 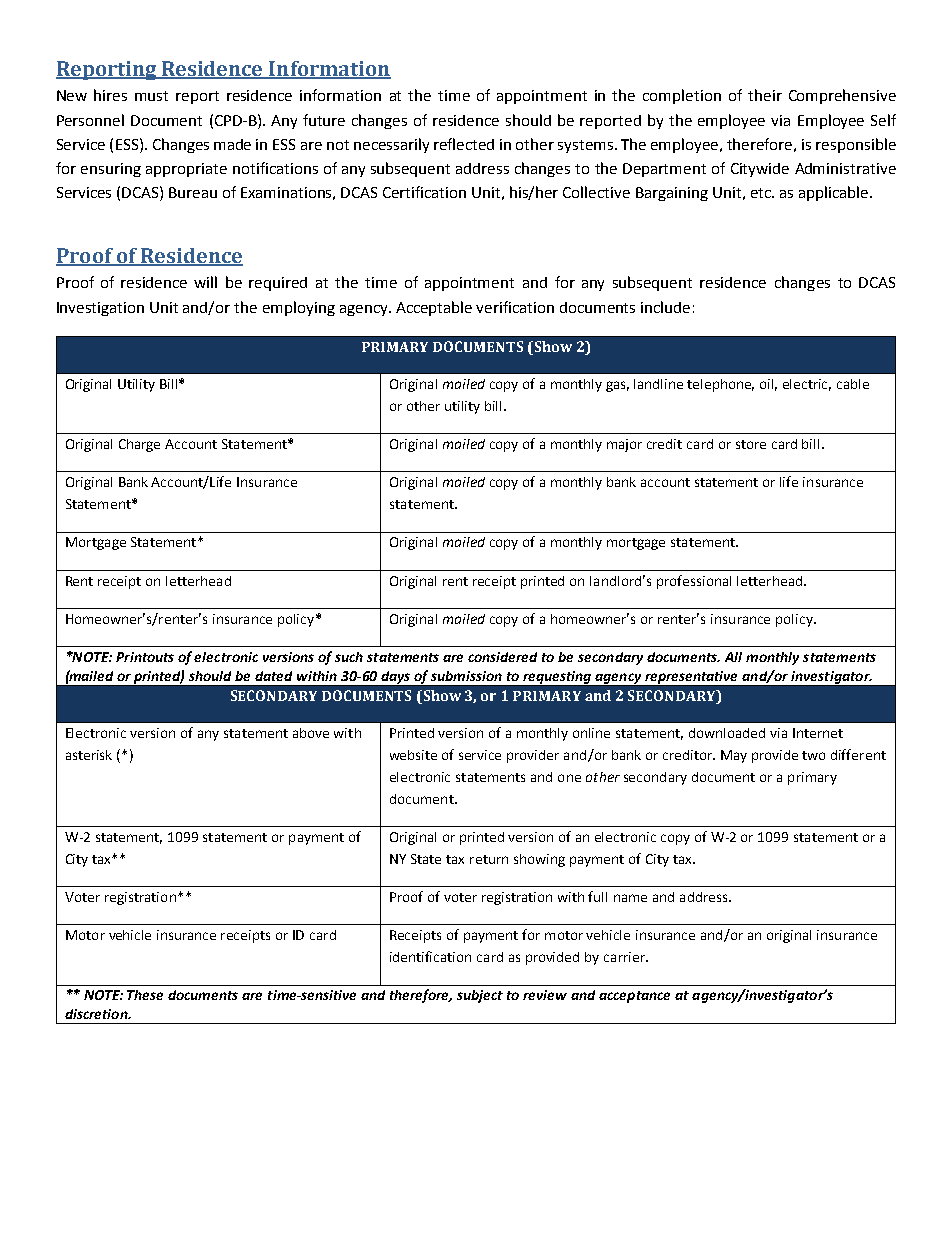 I want to click on considered, so click(x=502, y=657).
